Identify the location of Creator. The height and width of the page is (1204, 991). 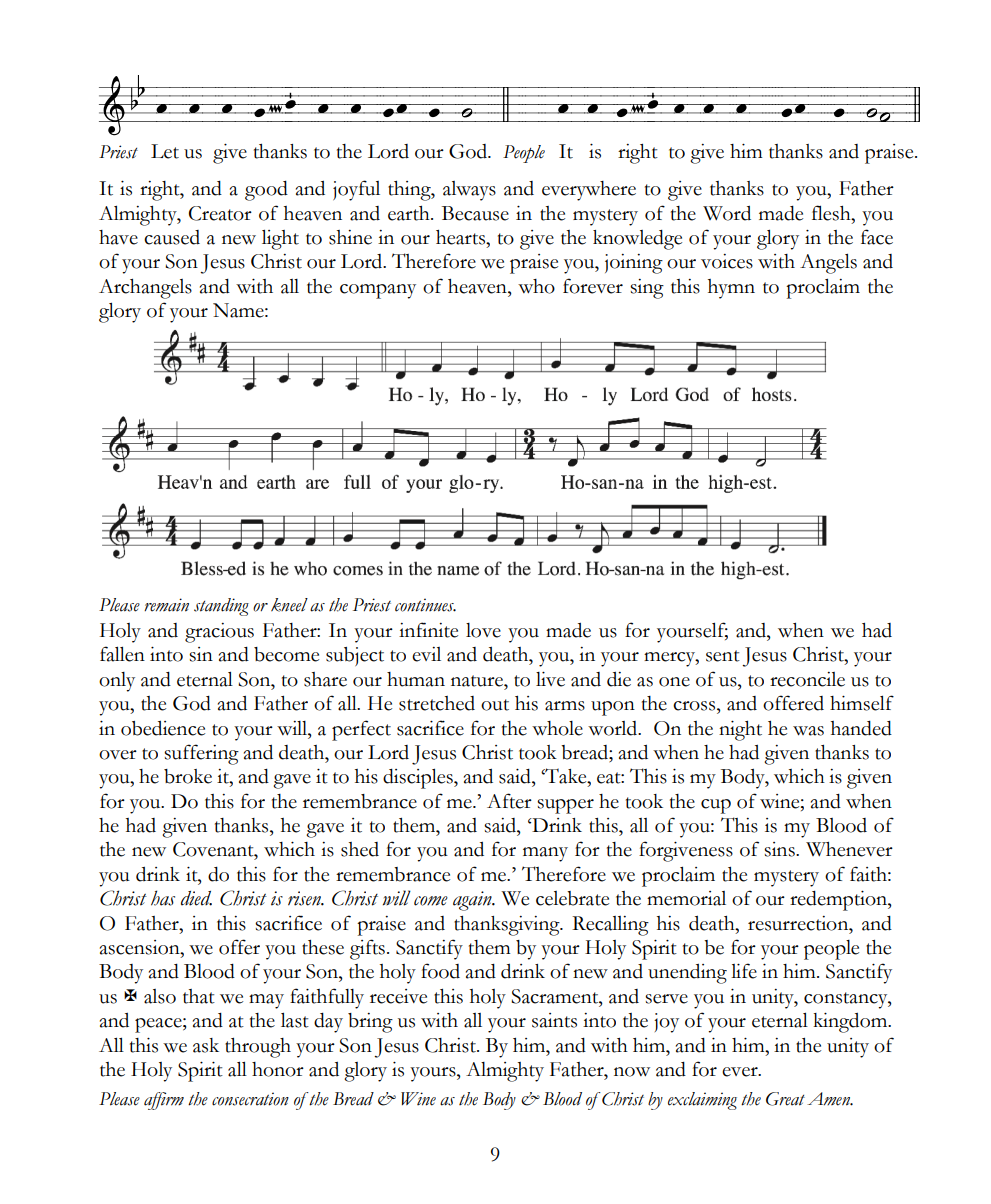
(220, 213).
